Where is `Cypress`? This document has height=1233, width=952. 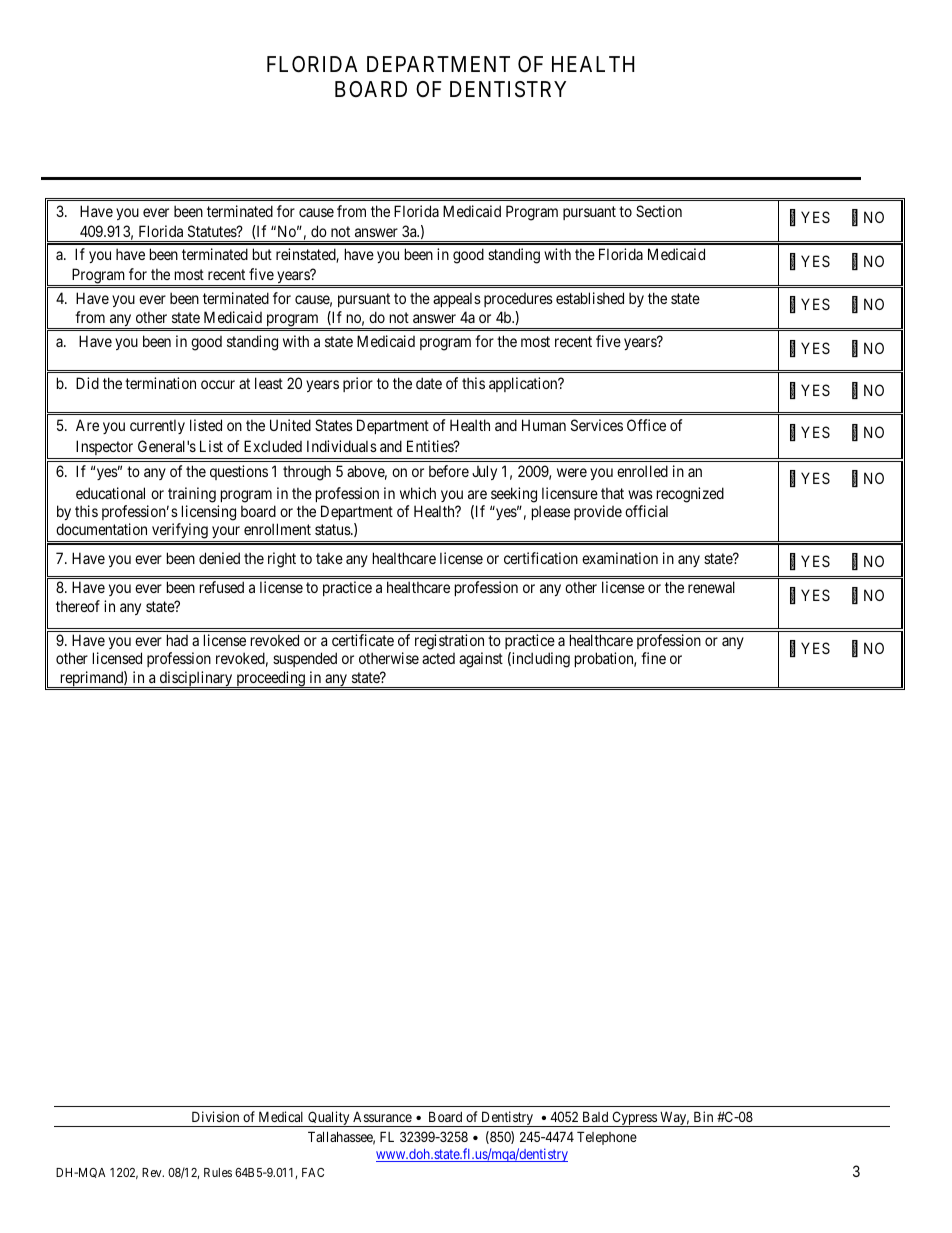 Cypress is located at coordinates (634, 1119).
